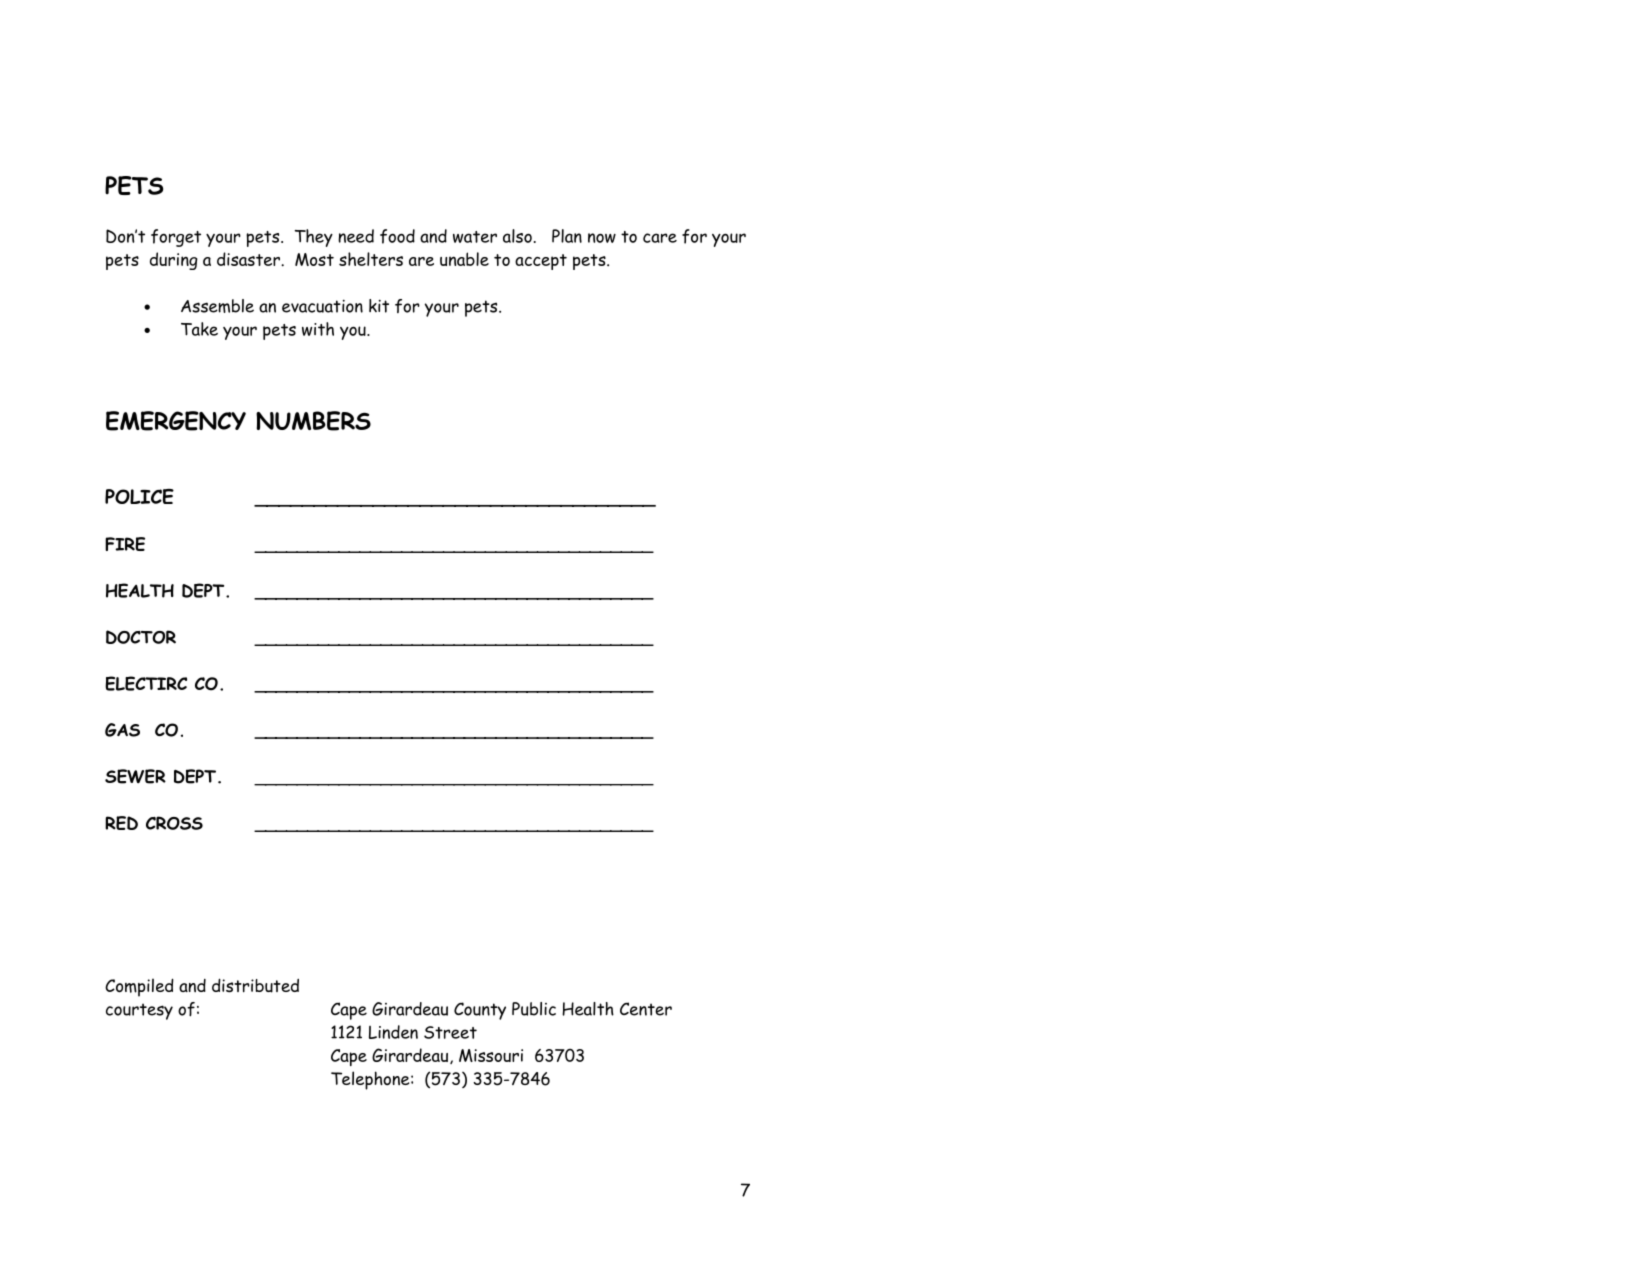 This page has height=1276, width=1651. I want to click on during, so click(174, 261).
